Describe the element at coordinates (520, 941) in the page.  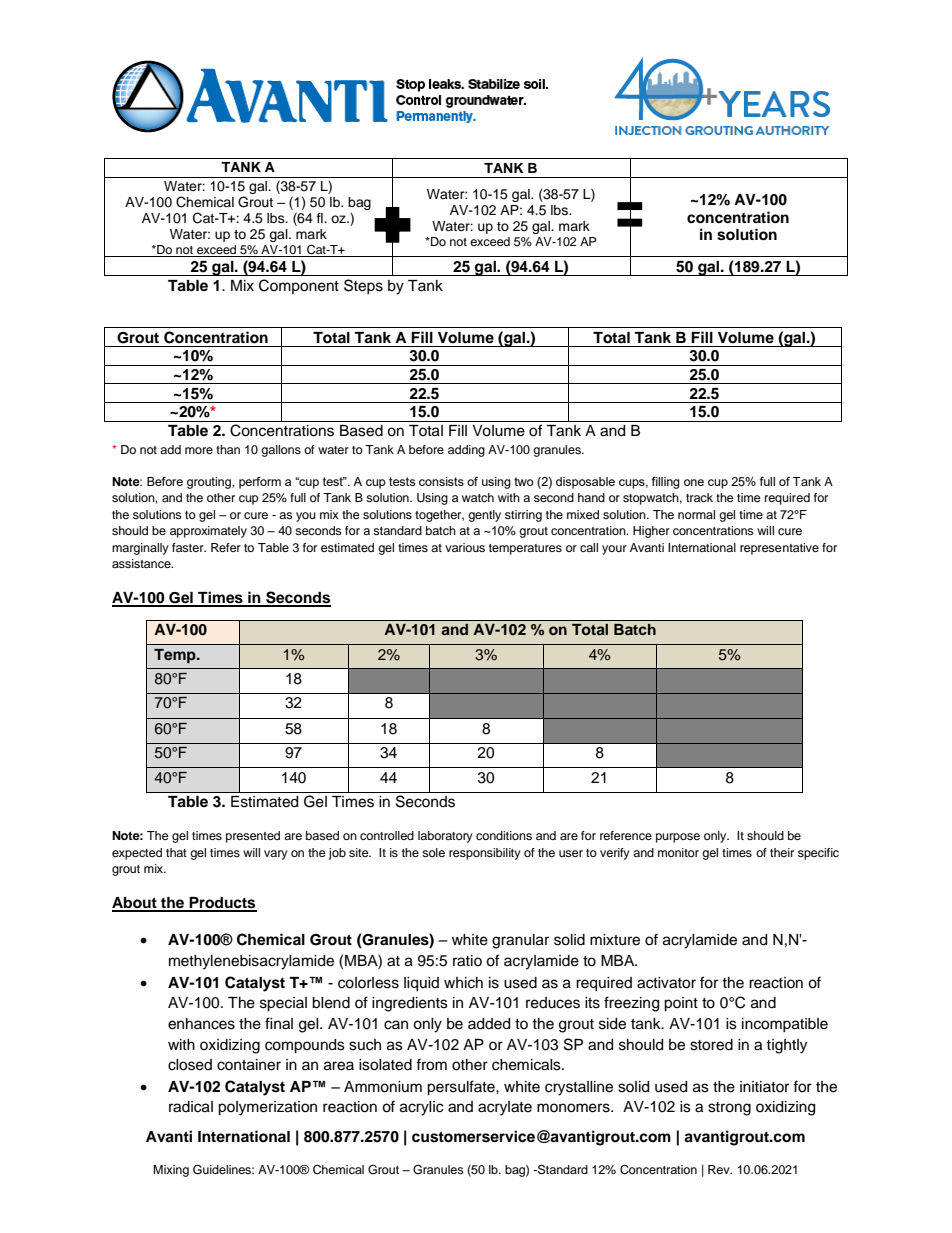
I see `granular` at that location.
